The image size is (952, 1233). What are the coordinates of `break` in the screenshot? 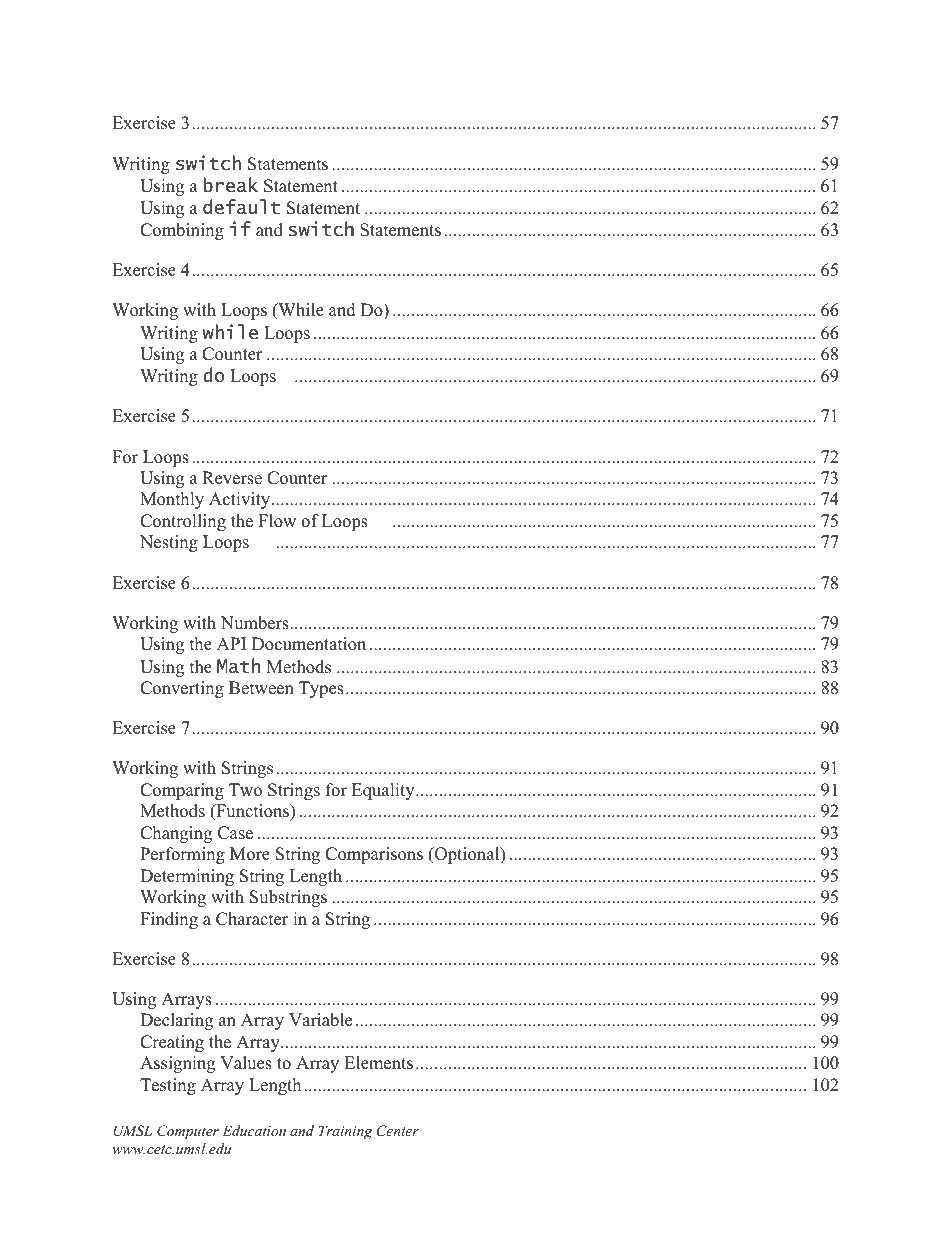 It's located at (231, 185).
